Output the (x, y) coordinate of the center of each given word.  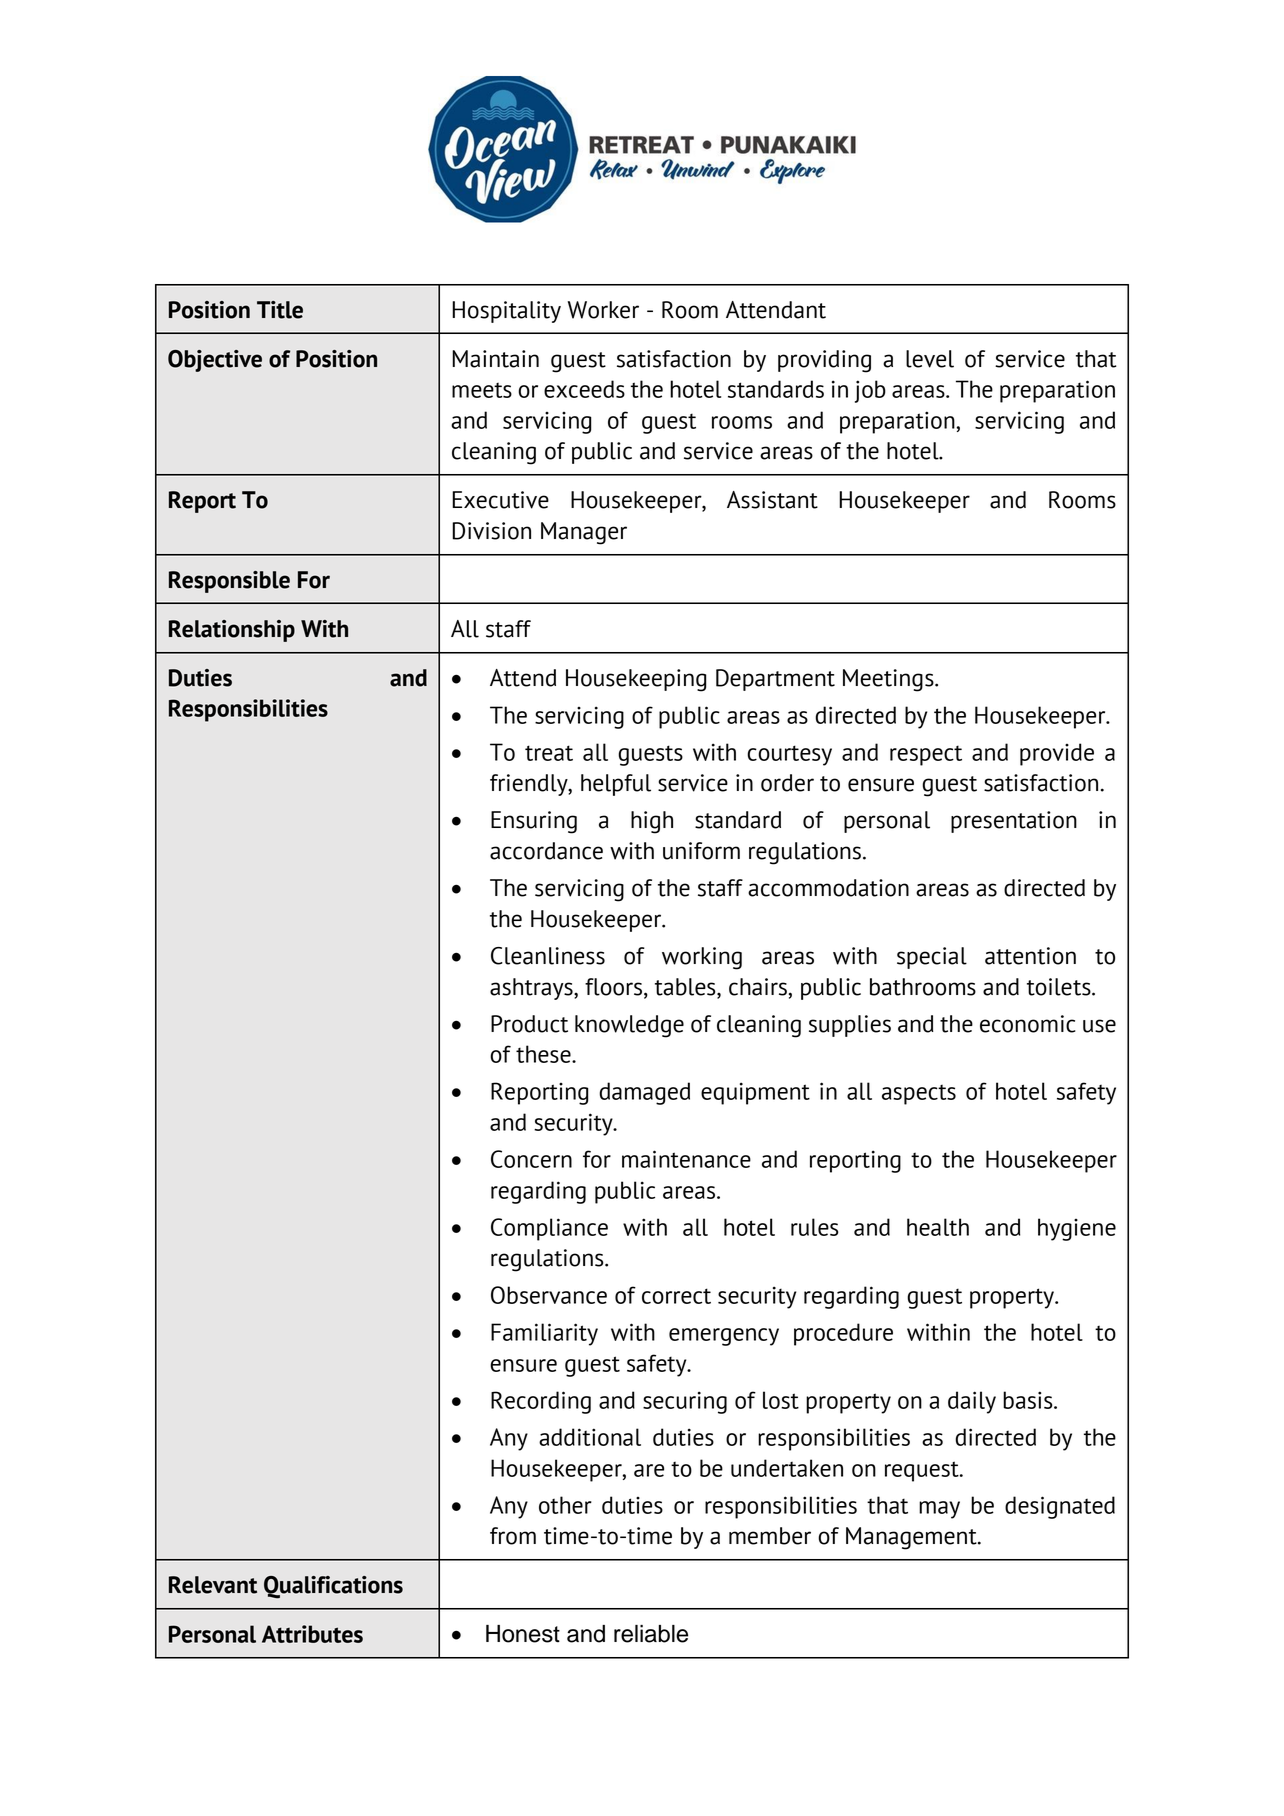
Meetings (889, 680)
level (930, 359)
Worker (603, 310)
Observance (549, 1295)
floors (615, 988)
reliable (651, 1634)
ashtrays (532, 989)
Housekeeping (636, 680)
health (938, 1227)
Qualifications (333, 1587)
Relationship (232, 631)
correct (676, 1296)
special (932, 958)
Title (280, 310)
